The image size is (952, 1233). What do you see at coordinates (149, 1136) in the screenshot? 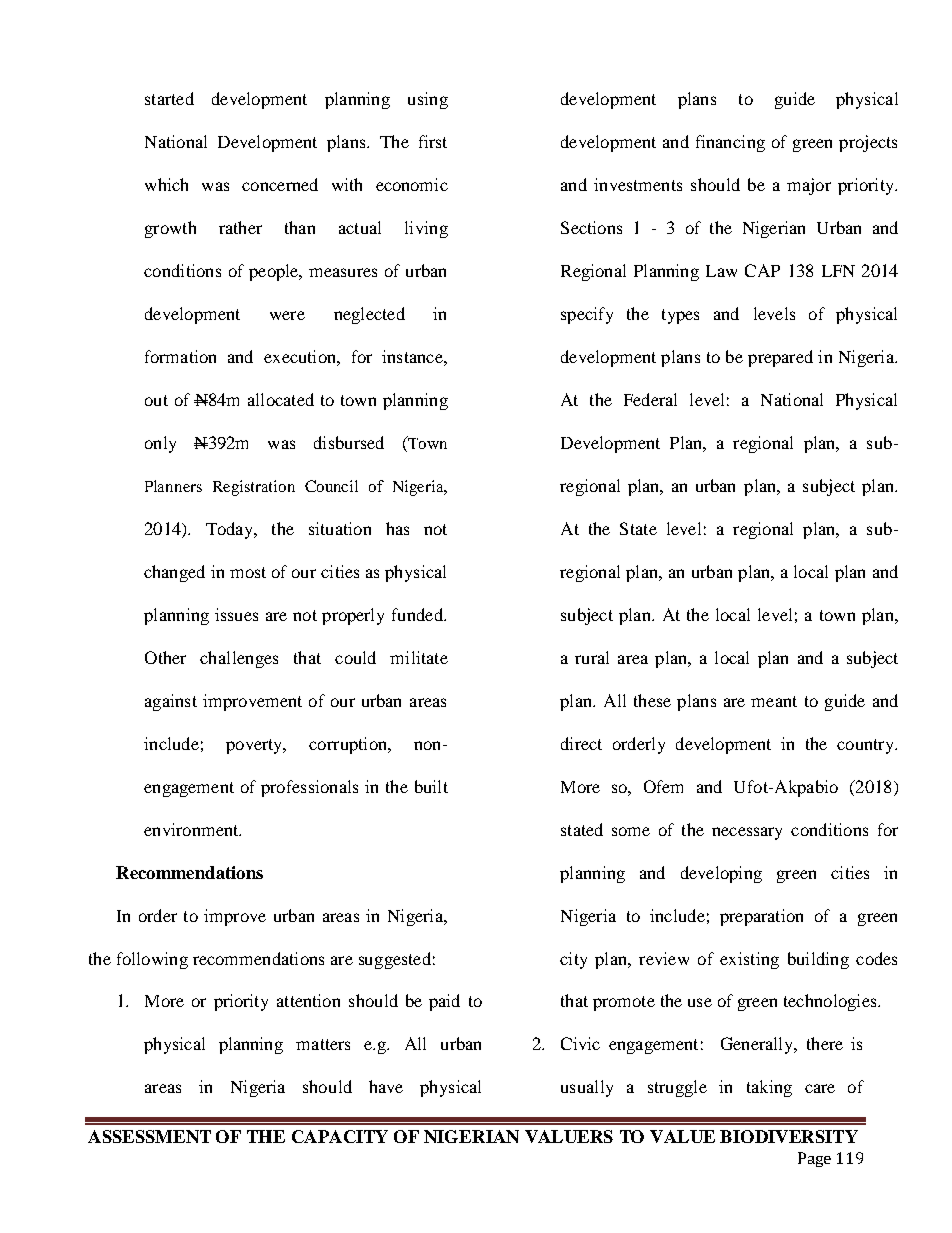
I see `ASSESSMENT` at bounding box center [149, 1136].
